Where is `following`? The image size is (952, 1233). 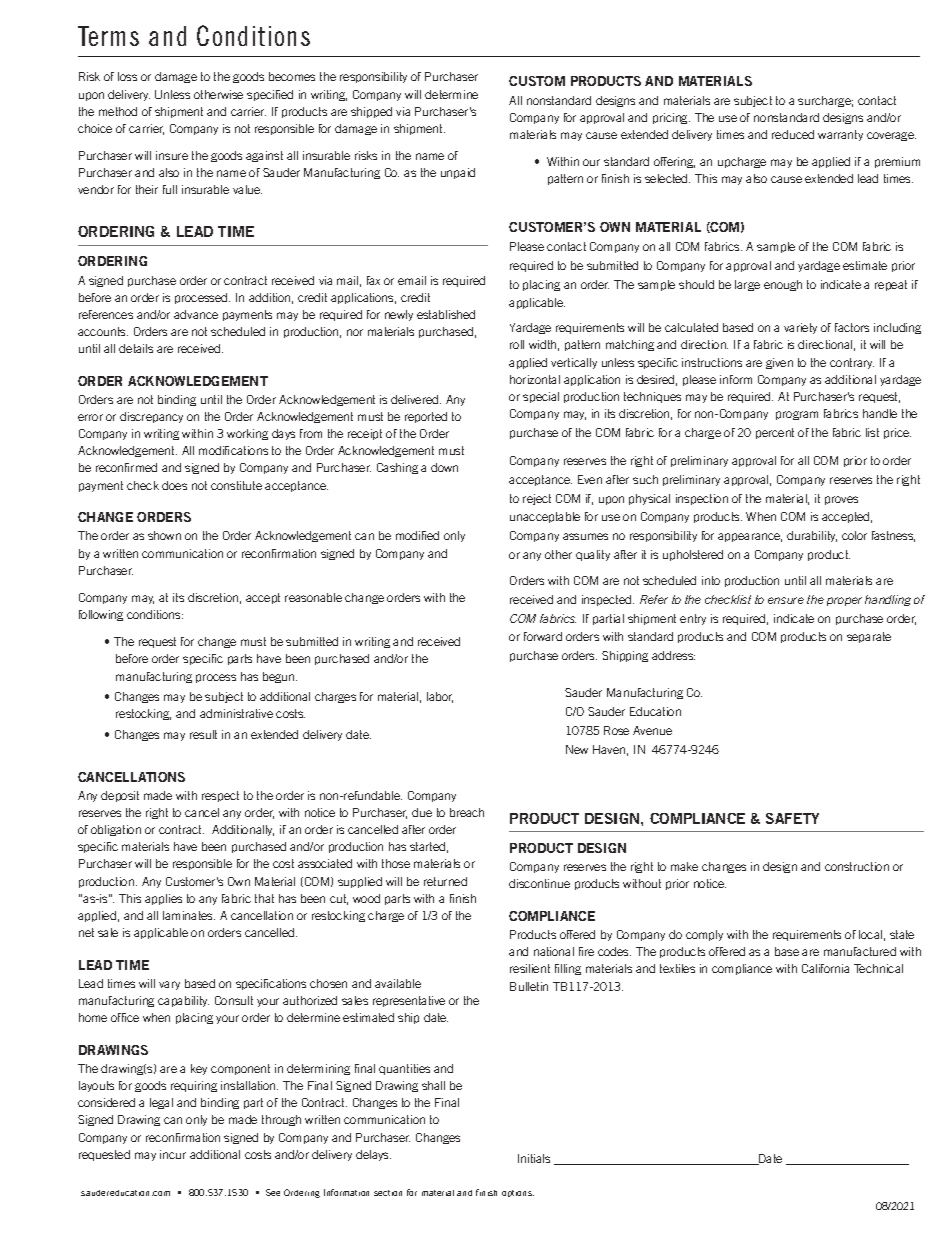
following is located at coordinates (101, 615).
